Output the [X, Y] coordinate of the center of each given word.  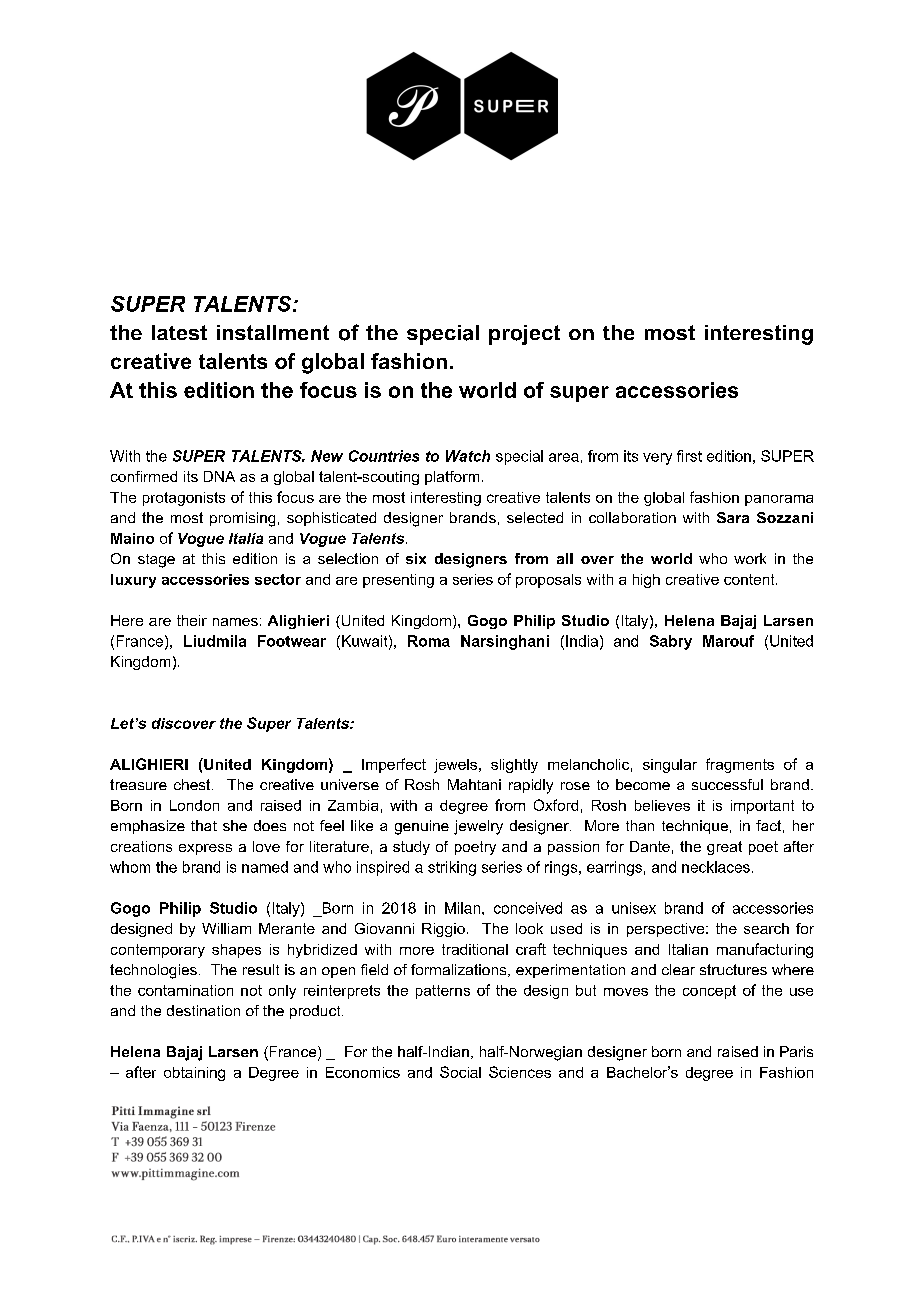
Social [460, 1072]
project [524, 335]
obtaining [194, 1074]
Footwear [292, 641]
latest [179, 332]
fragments [740, 765]
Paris [796, 1051]
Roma [429, 641]
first [689, 456]
